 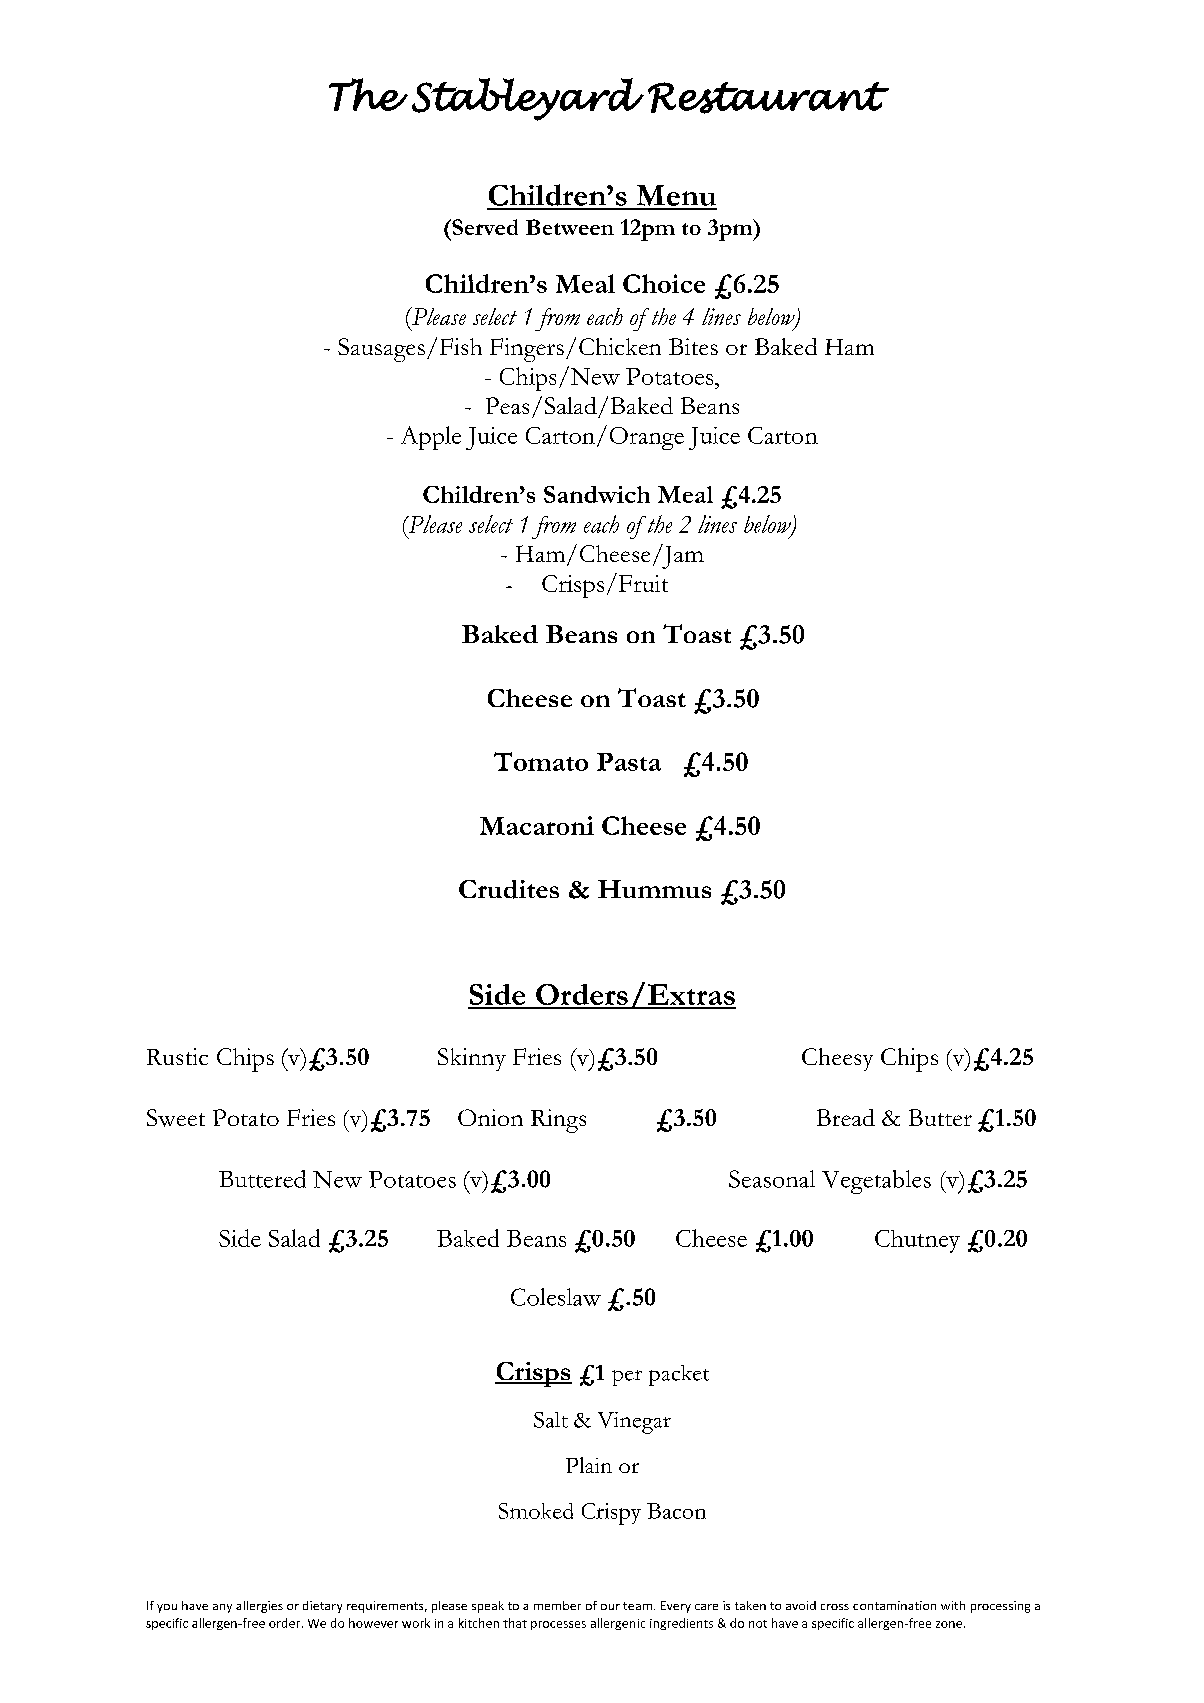 What do you see at coordinates (557, 1605) in the image?
I see `member` at bounding box center [557, 1605].
